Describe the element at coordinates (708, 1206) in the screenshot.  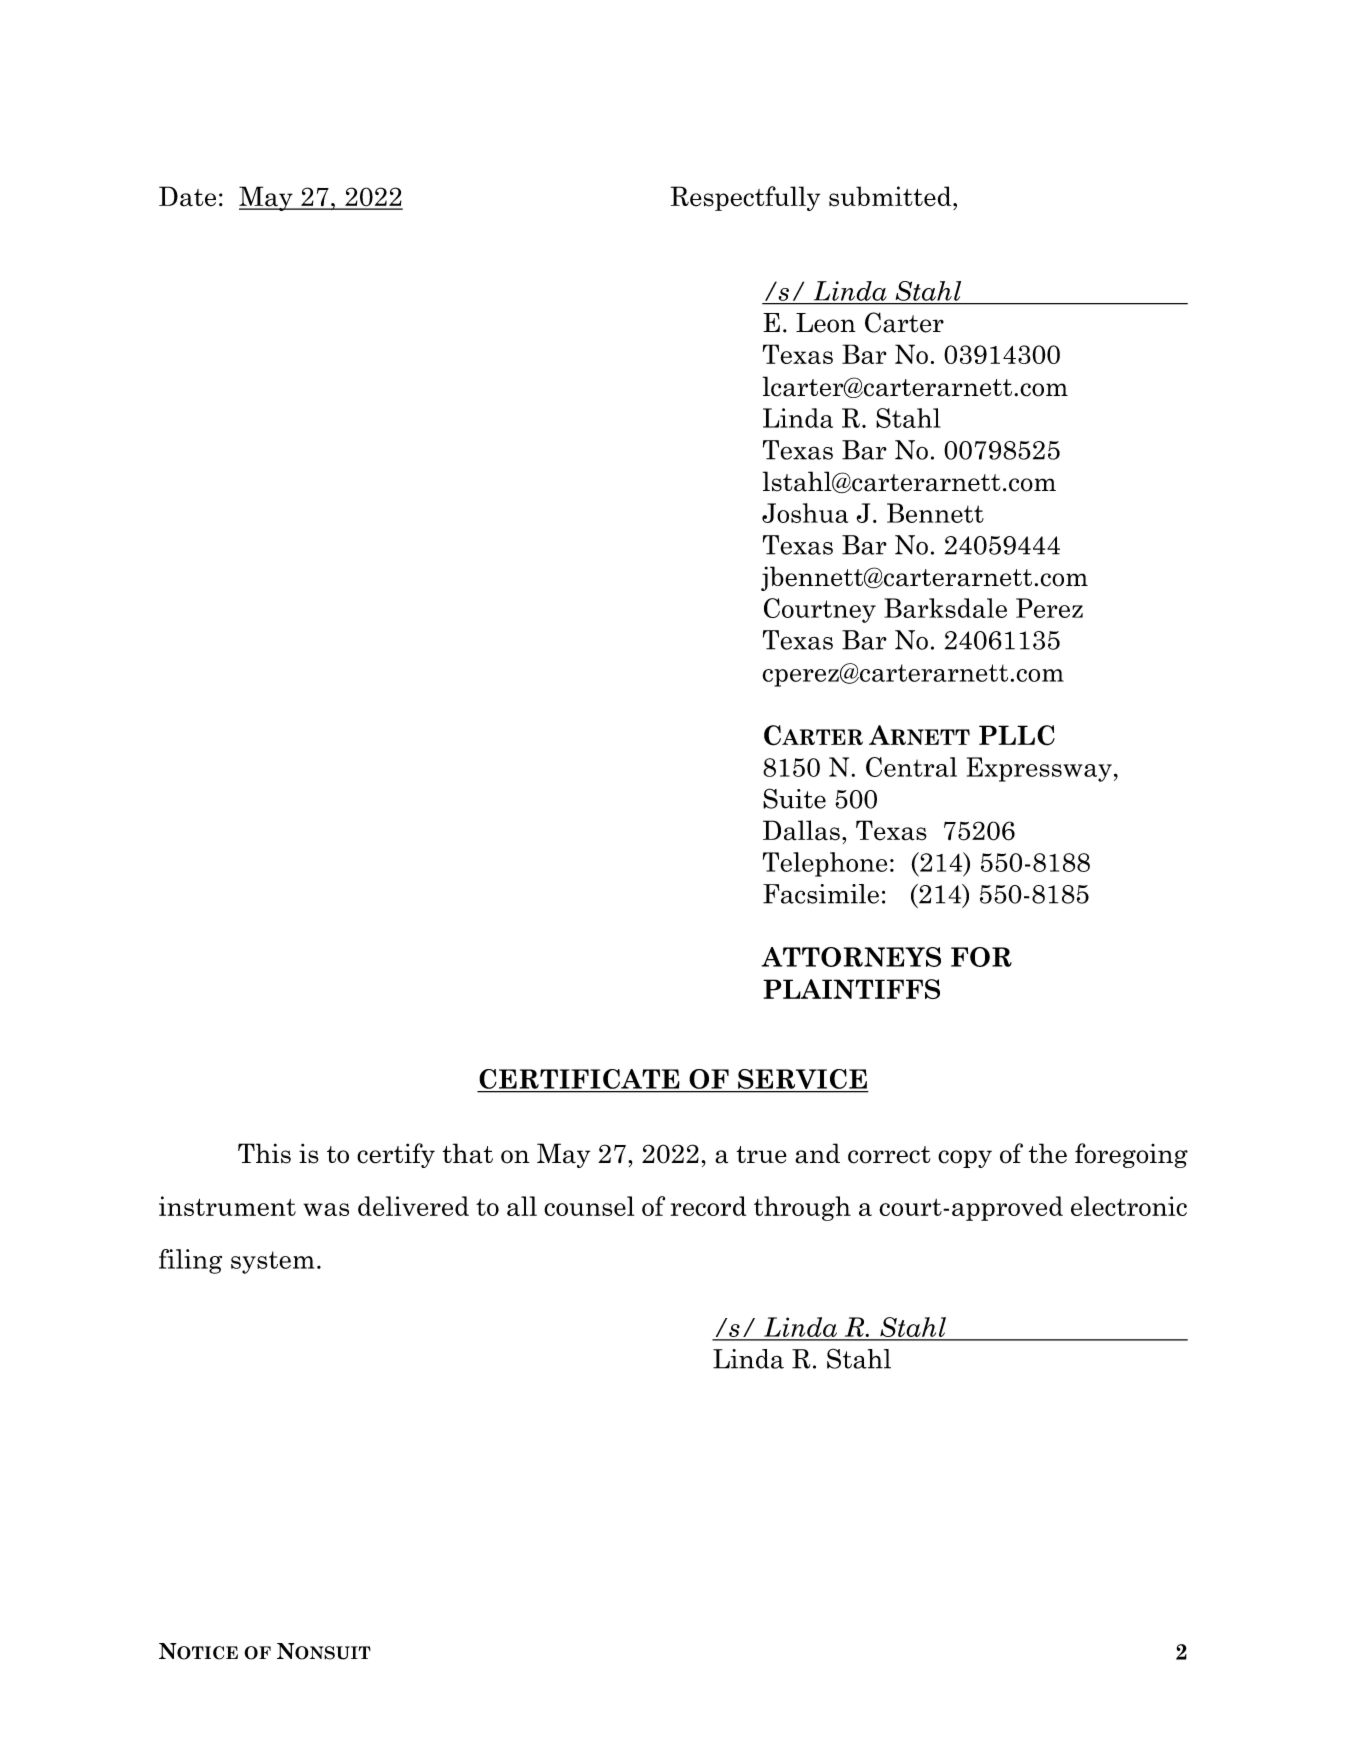
I see `record` at that location.
